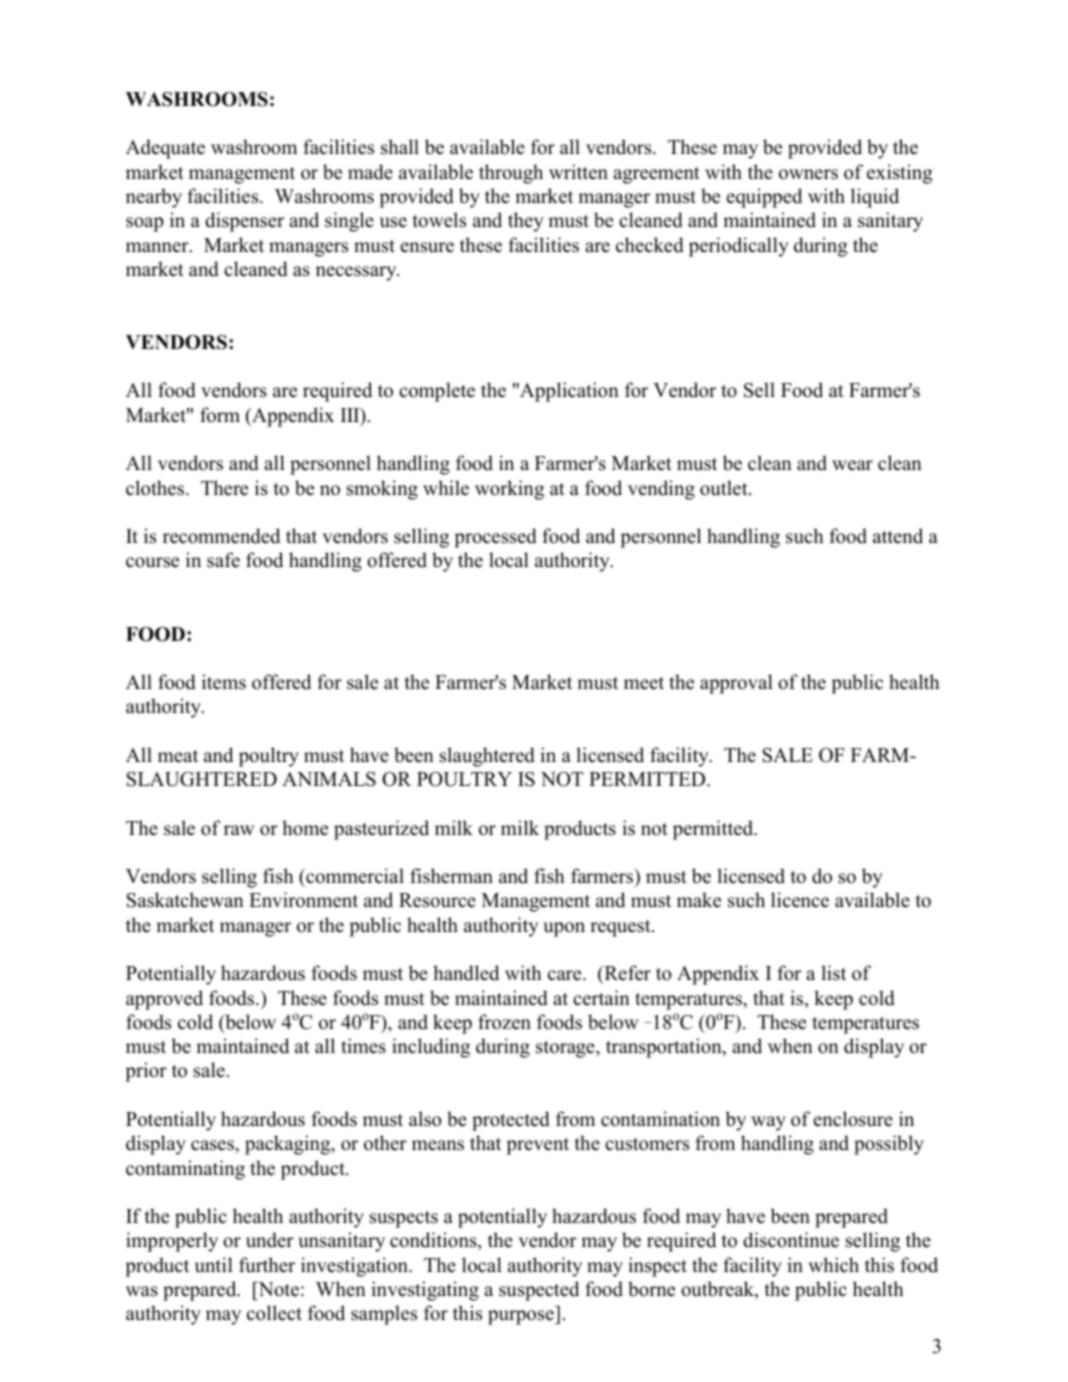 Image resolution: width=1068 pixels, height=1382 pixels. What do you see at coordinates (833, 973) in the screenshot?
I see `list` at bounding box center [833, 973].
